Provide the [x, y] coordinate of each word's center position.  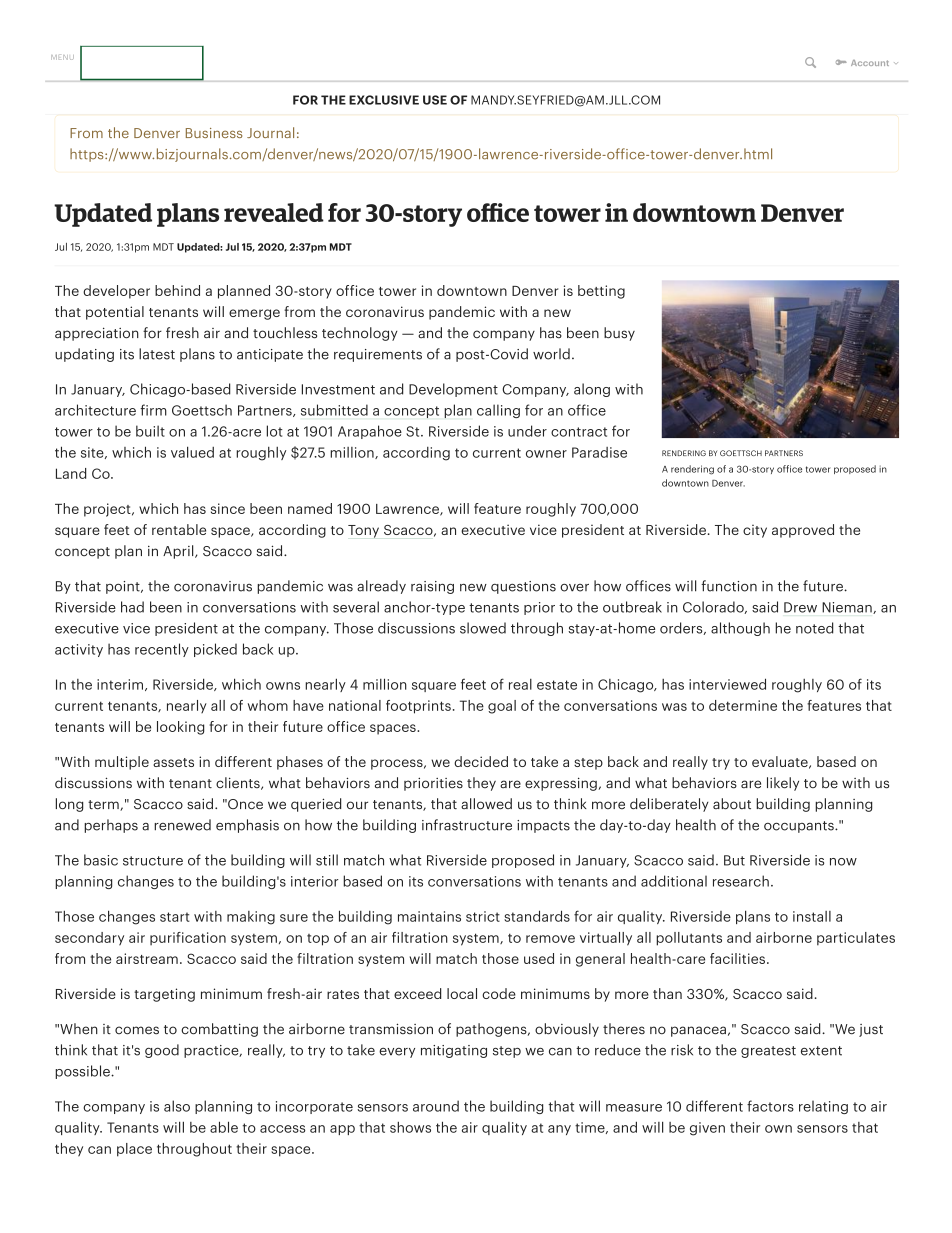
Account [870, 63]
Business [214, 133]
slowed [483, 628]
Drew [800, 607]
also [177, 1106]
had [132, 607]
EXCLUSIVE [384, 100]
